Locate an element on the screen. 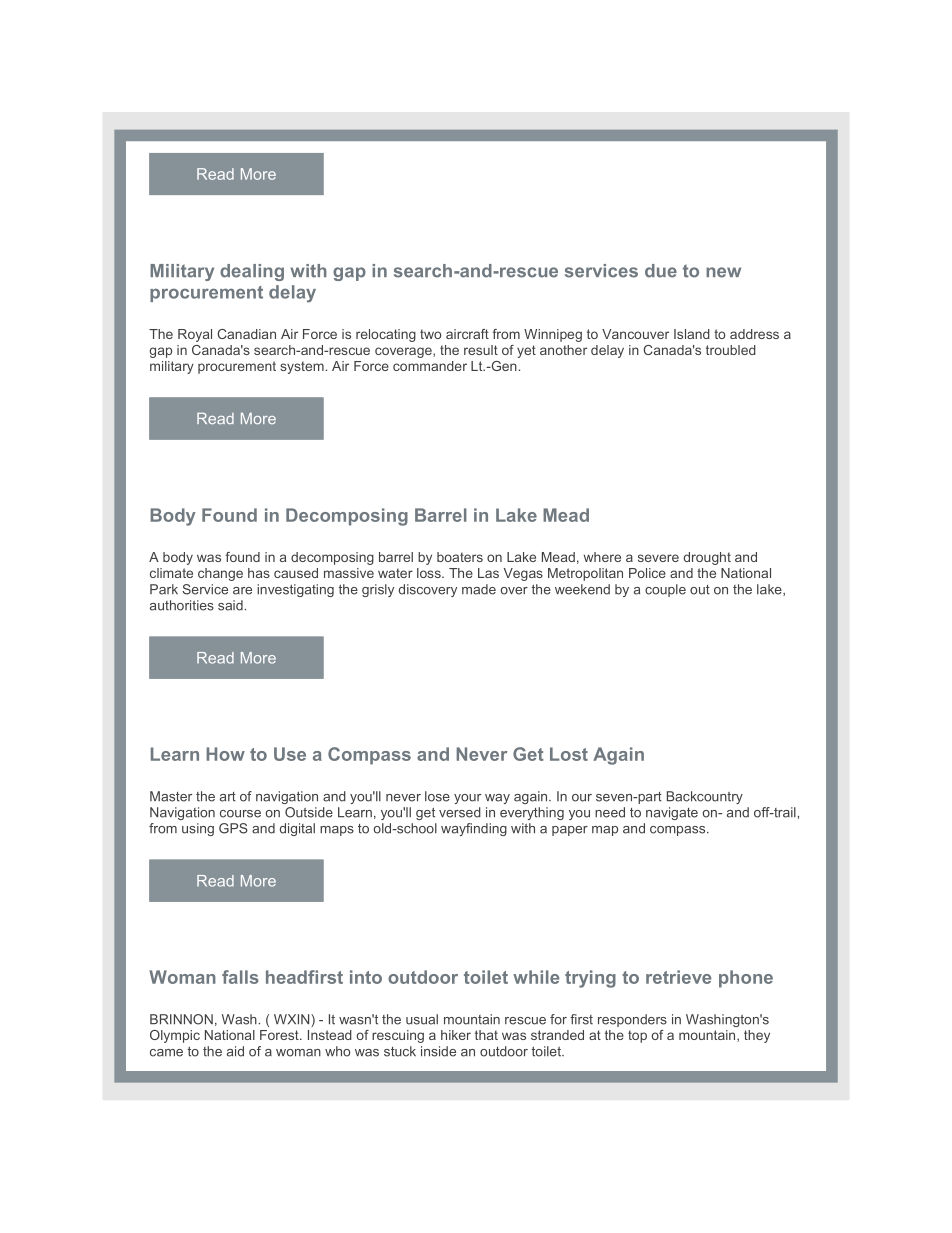 Image resolution: width=952 pixels, height=1233 pixels. aircraft is located at coordinates (467, 334).
